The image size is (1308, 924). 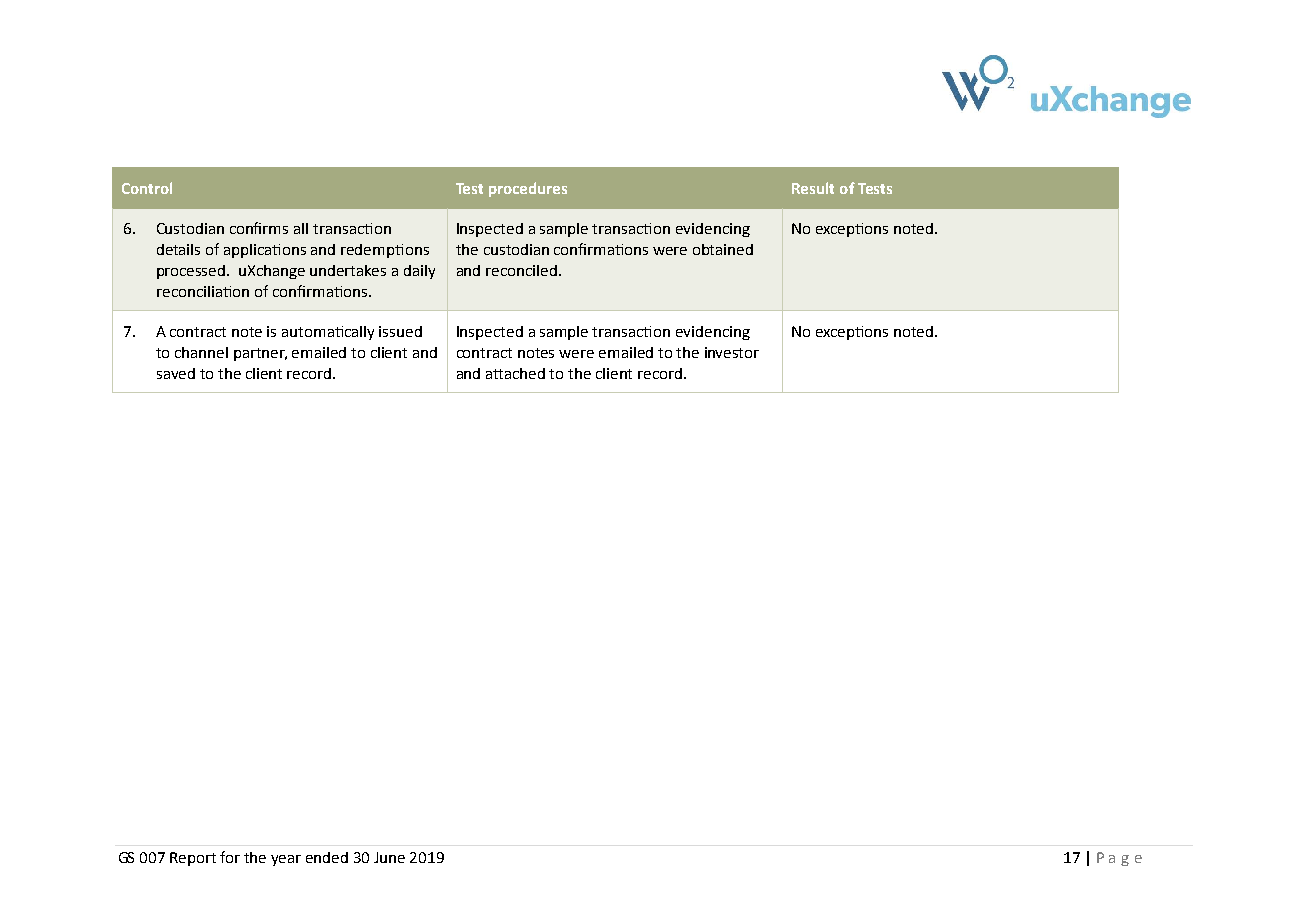 I want to click on investor, so click(x=732, y=352).
